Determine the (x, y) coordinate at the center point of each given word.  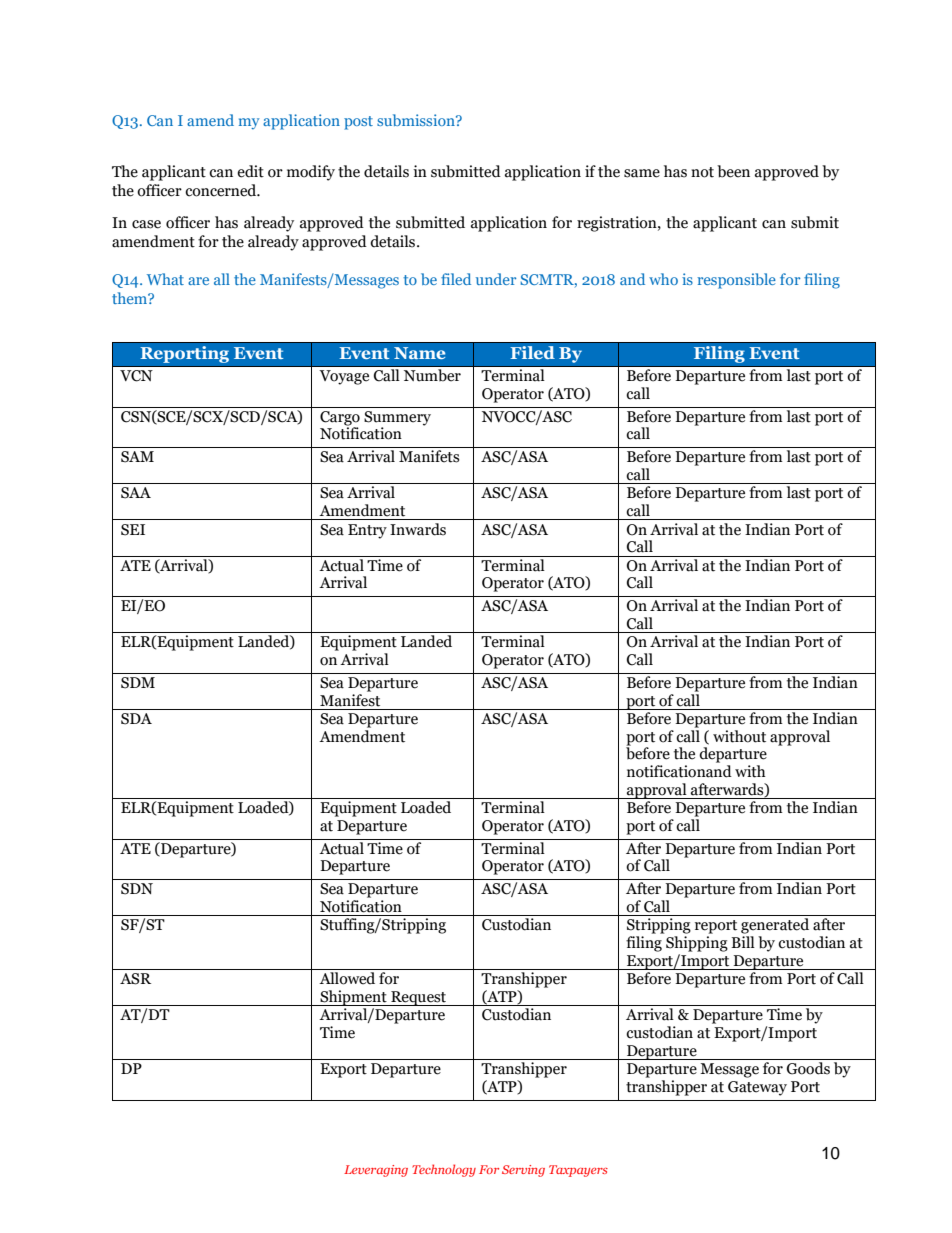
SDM (138, 683)
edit (250, 171)
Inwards (418, 529)
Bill (743, 942)
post (358, 123)
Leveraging (376, 1171)
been (733, 171)
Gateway (757, 1088)
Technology (444, 1170)
